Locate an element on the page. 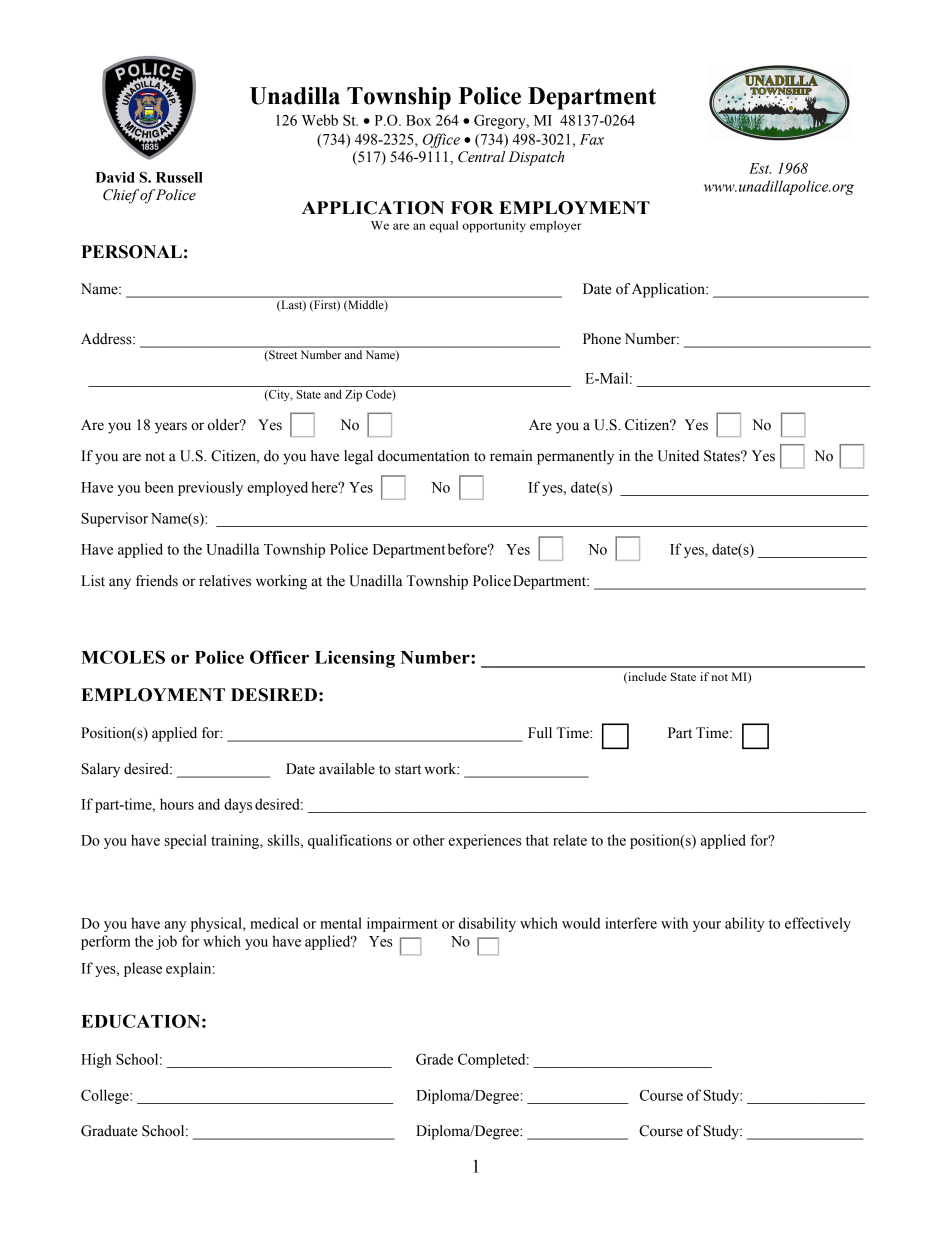 The height and width of the document is (1233, 952). Graduate is located at coordinates (109, 1131).
